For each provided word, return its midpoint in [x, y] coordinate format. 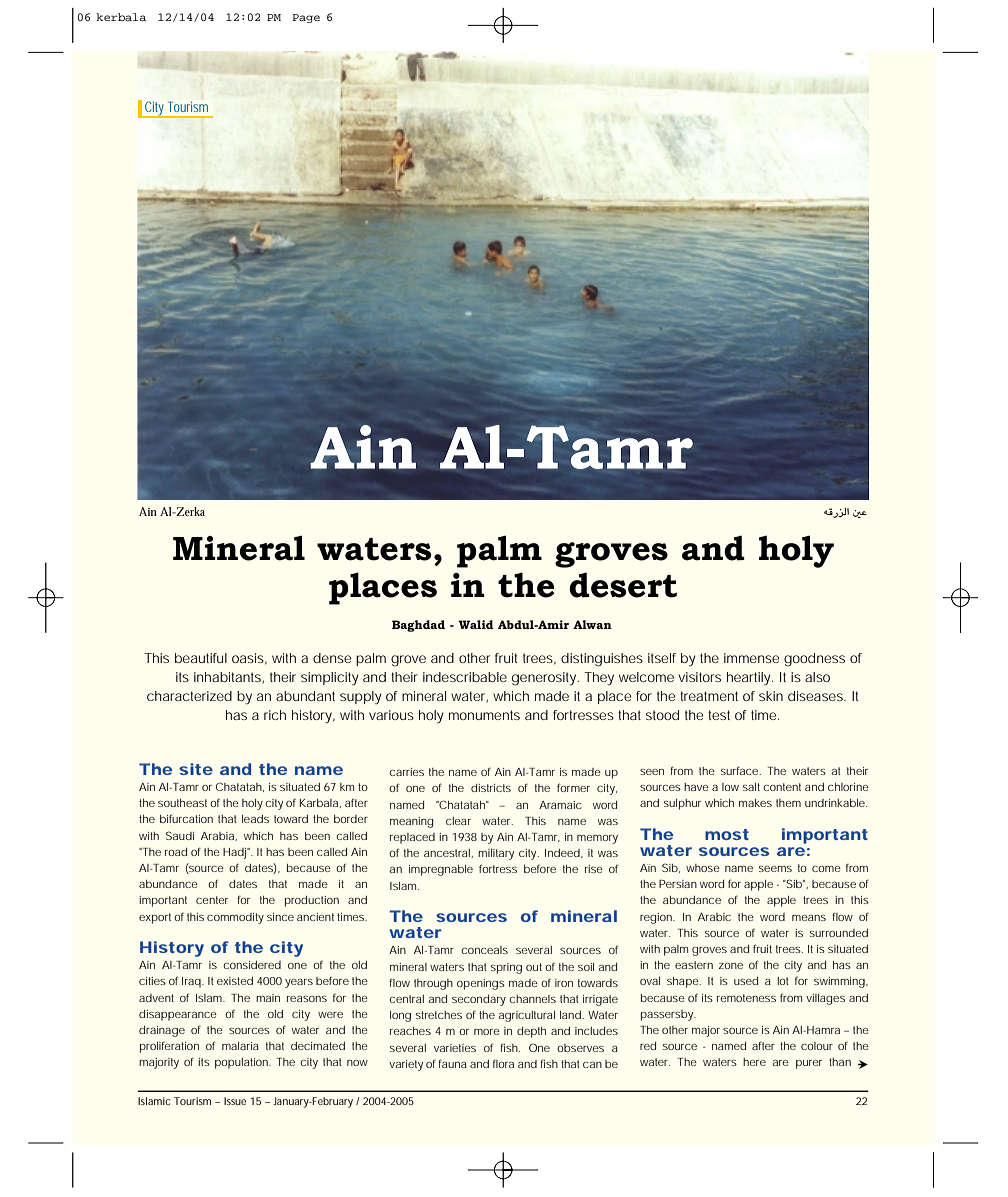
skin [771, 696]
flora [503, 1064]
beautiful [201, 658]
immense [751, 658]
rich [275, 715]
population [243, 1063]
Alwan [592, 624]
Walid [476, 624]
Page [306, 18]
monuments [484, 715]
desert [623, 585]
